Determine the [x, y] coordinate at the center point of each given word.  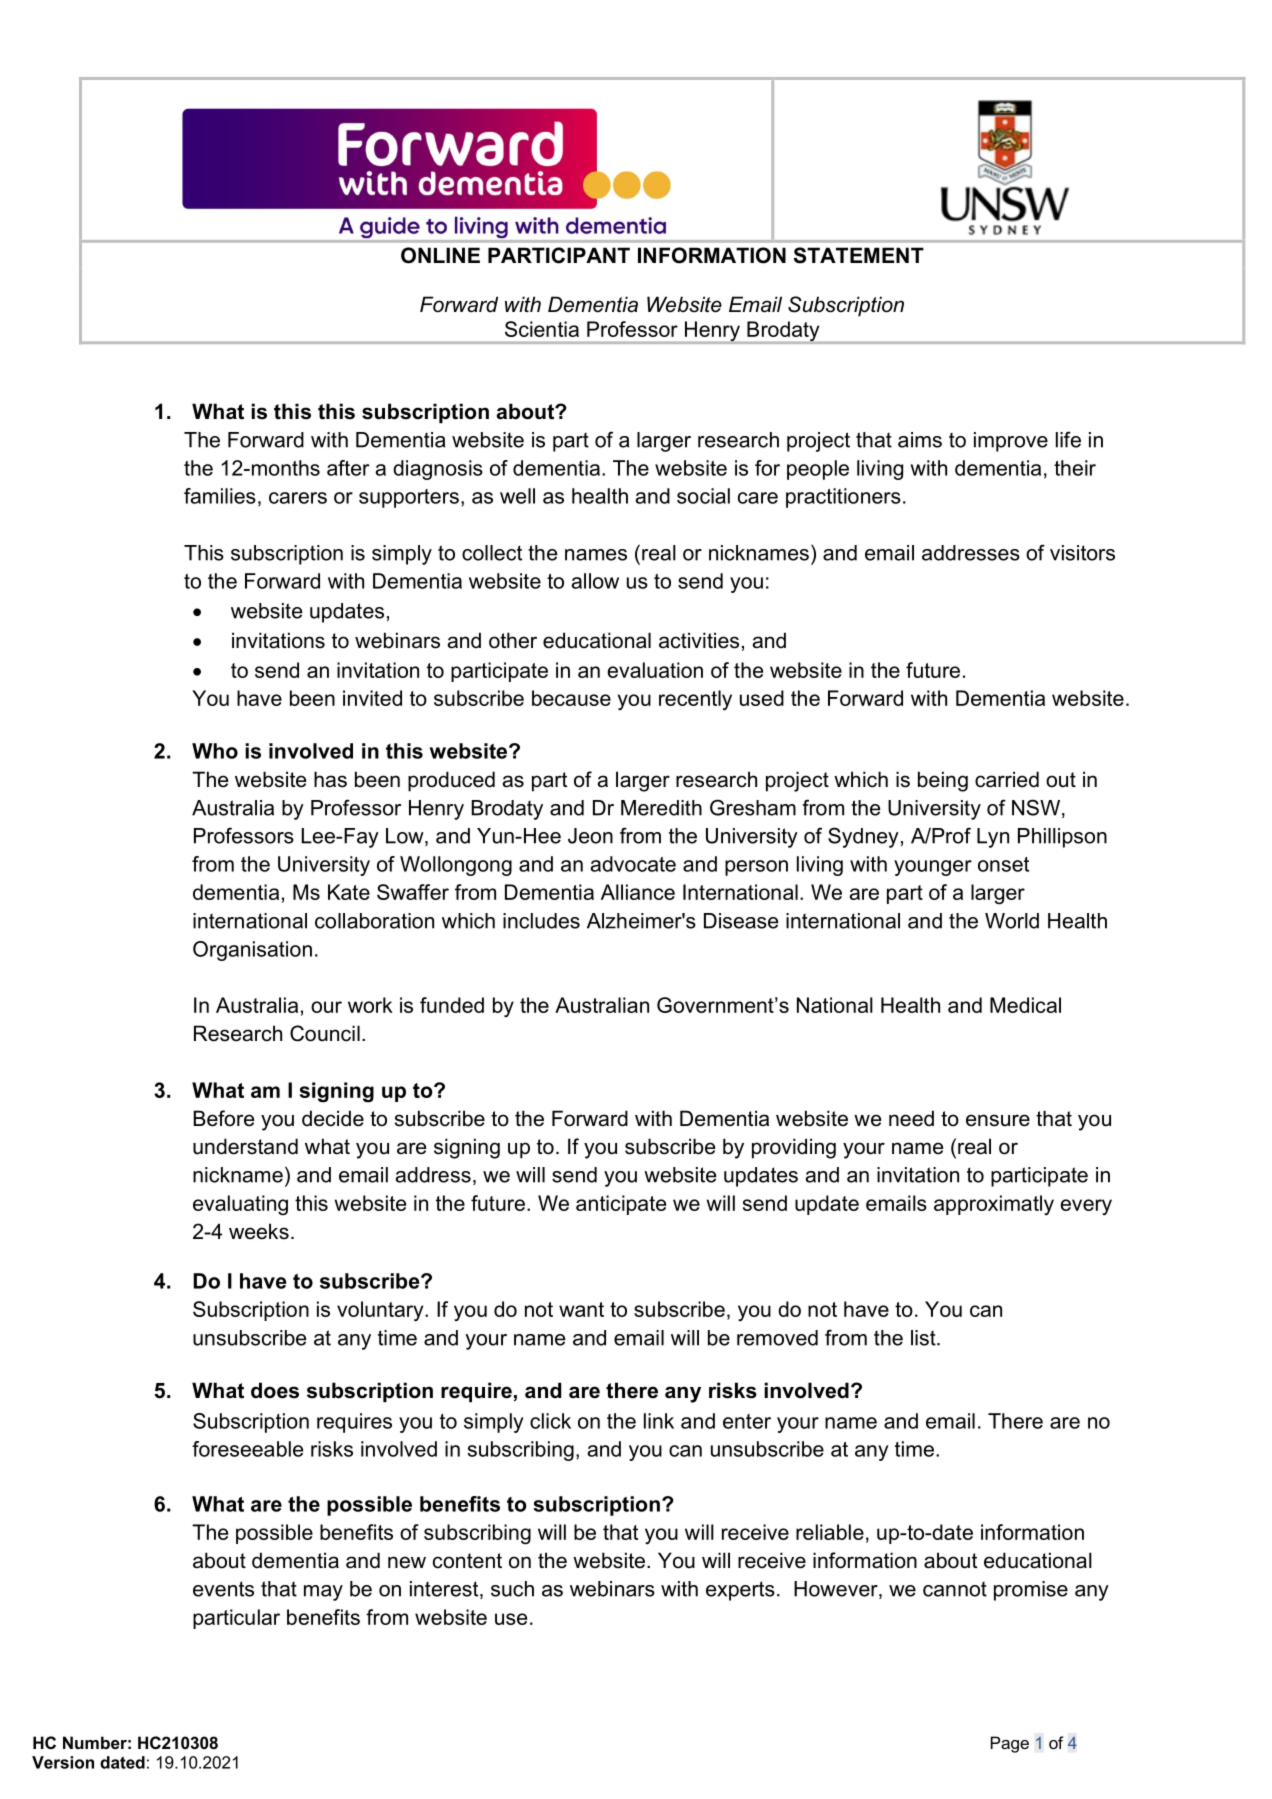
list [924, 1338]
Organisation [252, 951]
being [943, 781]
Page [1010, 1744]
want [581, 1309]
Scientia [542, 329]
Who [215, 751]
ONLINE [440, 255]
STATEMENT [859, 255]
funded [452, 1005]
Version [63, 1762]
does [275, 1390]
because [571, 698]
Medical [1025, 1005]
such [512, 1589]
